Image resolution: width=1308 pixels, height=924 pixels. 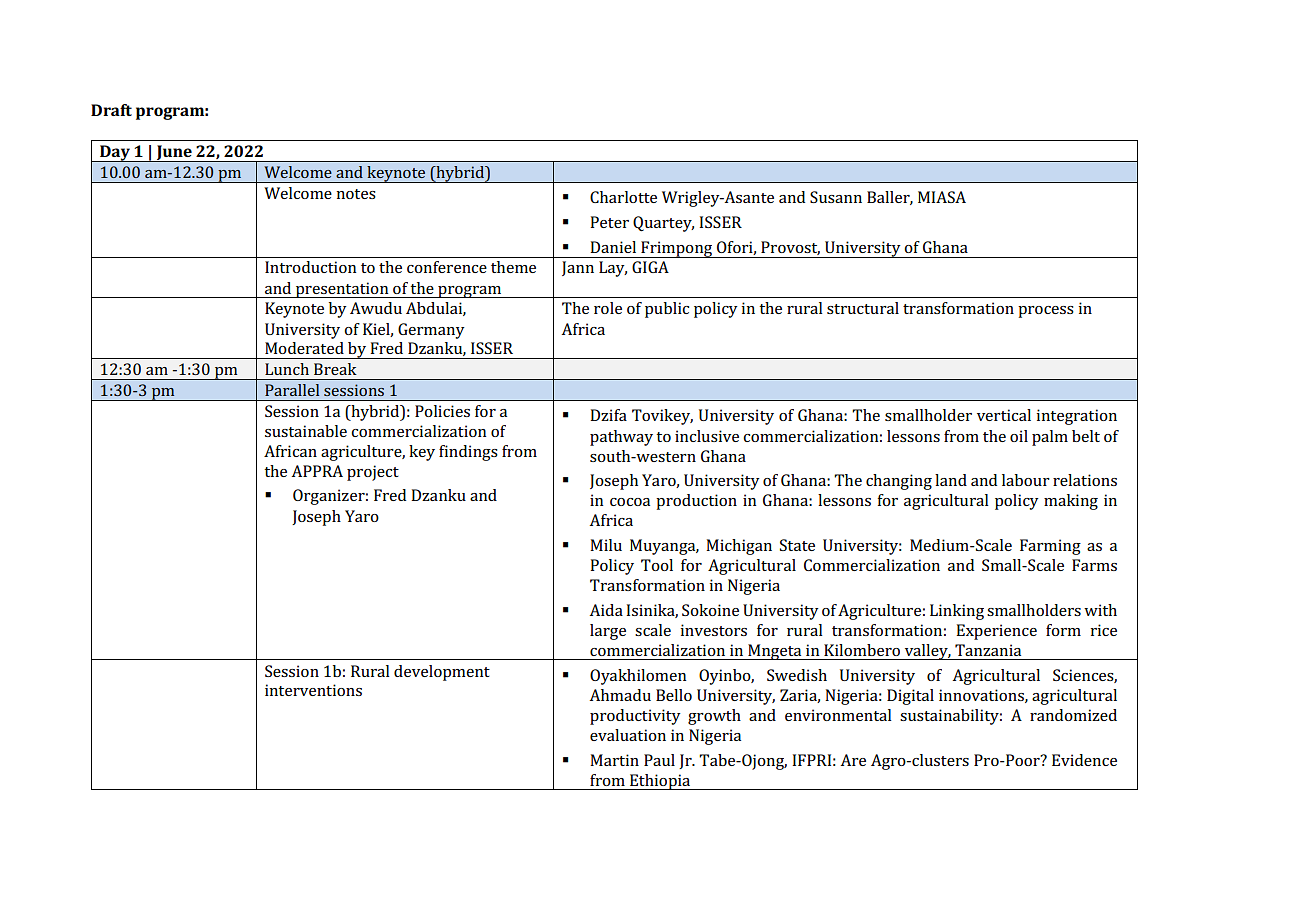 I want to click on oil, so click(x=1019, y=436).
